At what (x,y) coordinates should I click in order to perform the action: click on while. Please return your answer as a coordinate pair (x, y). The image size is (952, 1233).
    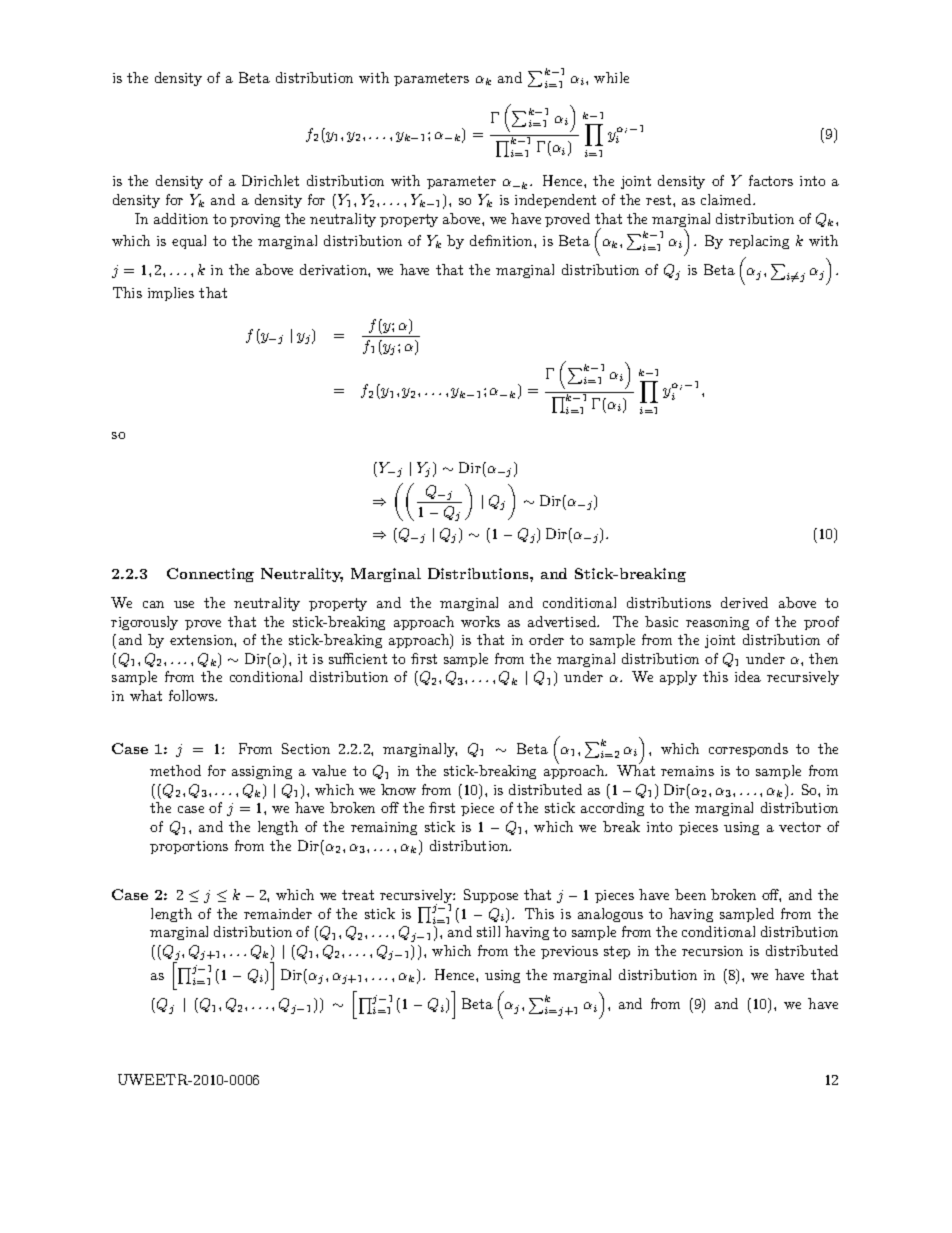
    Looking at the image, I should click on (611, 77).
